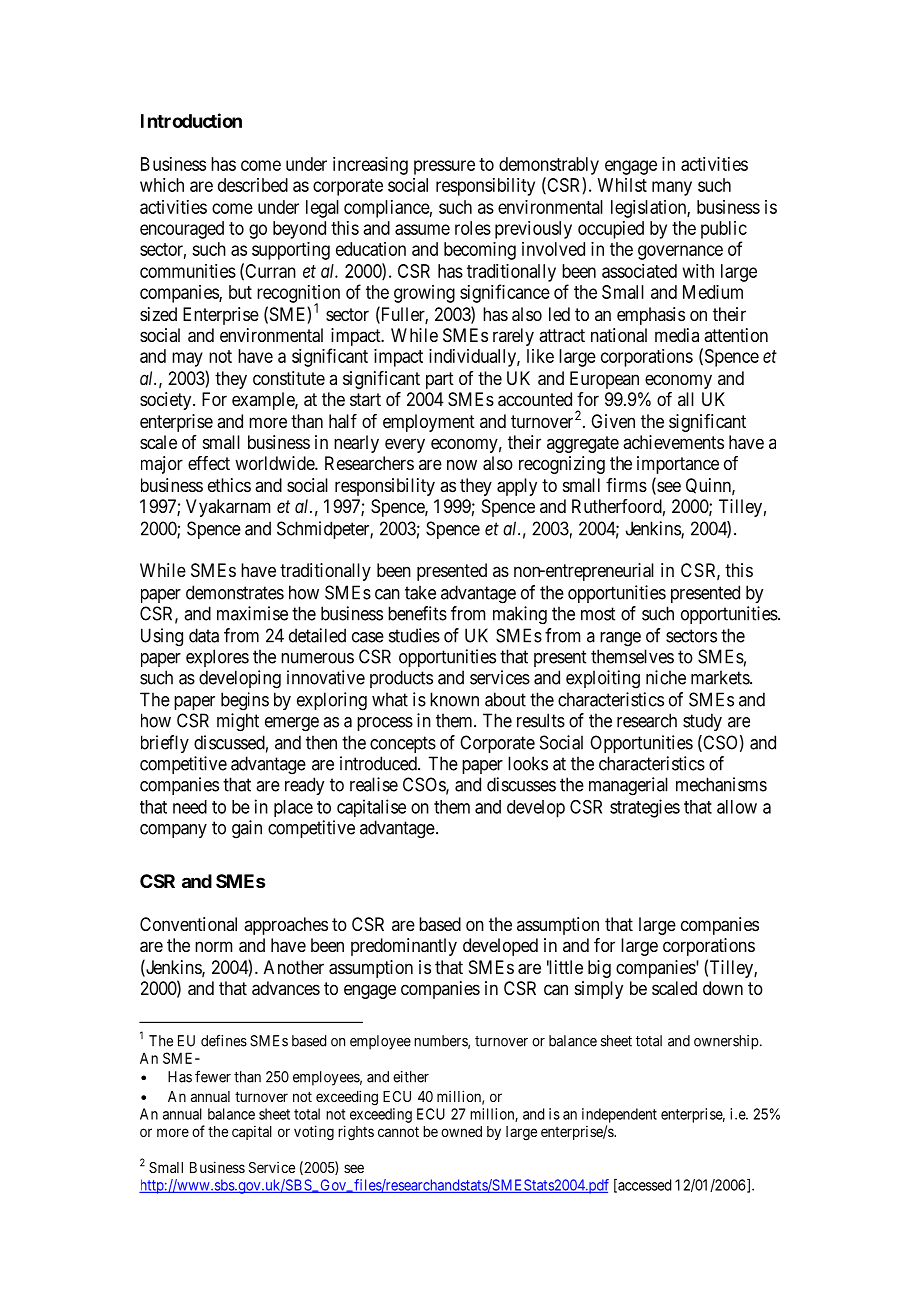 This image has height=1307, width=924. I want to click on data, so click(204, 635).
